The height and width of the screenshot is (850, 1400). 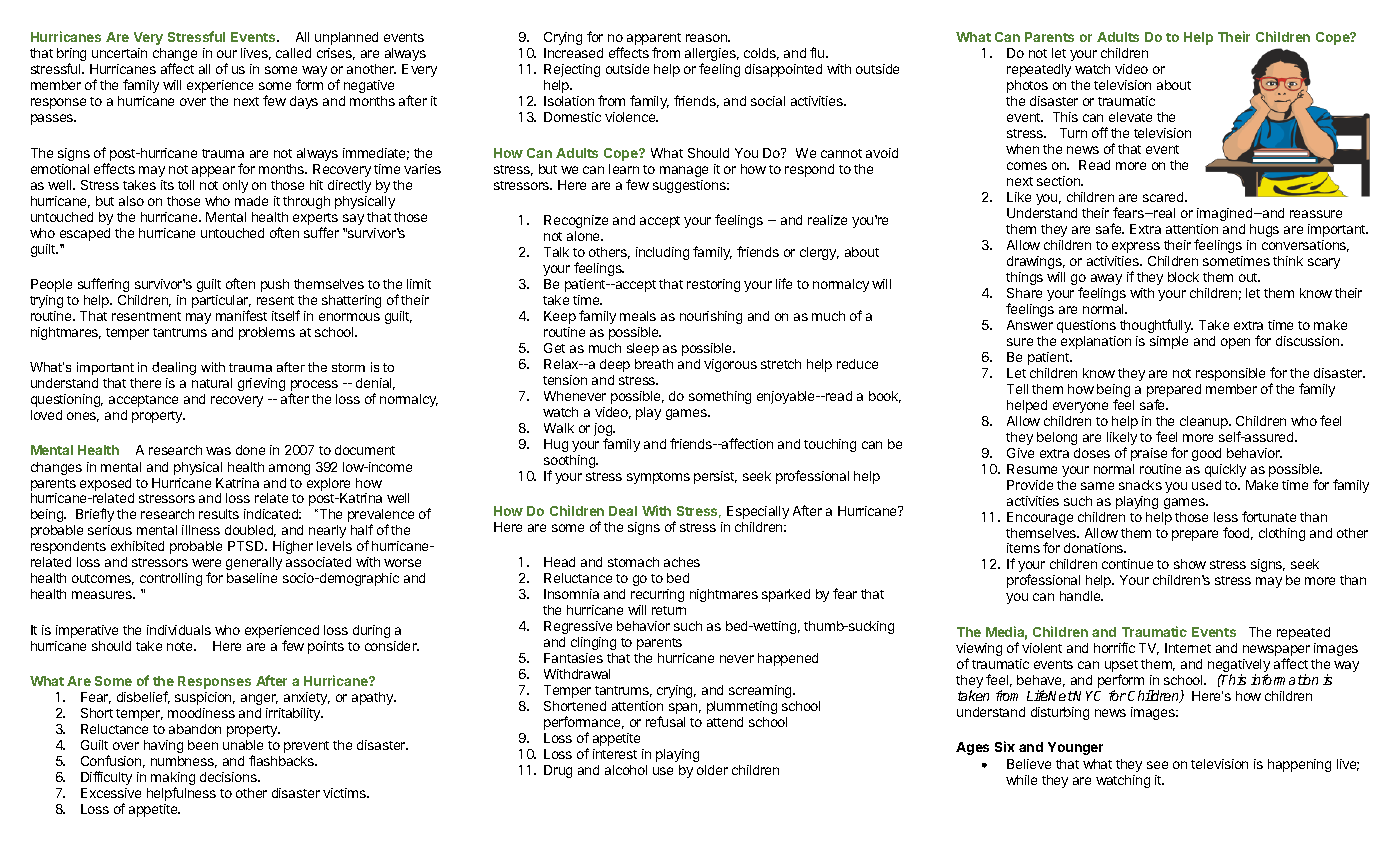 What do you see at coordinates (654, 40) in the screenshot?
I see `apparent` at bounding box center [654, 40].
